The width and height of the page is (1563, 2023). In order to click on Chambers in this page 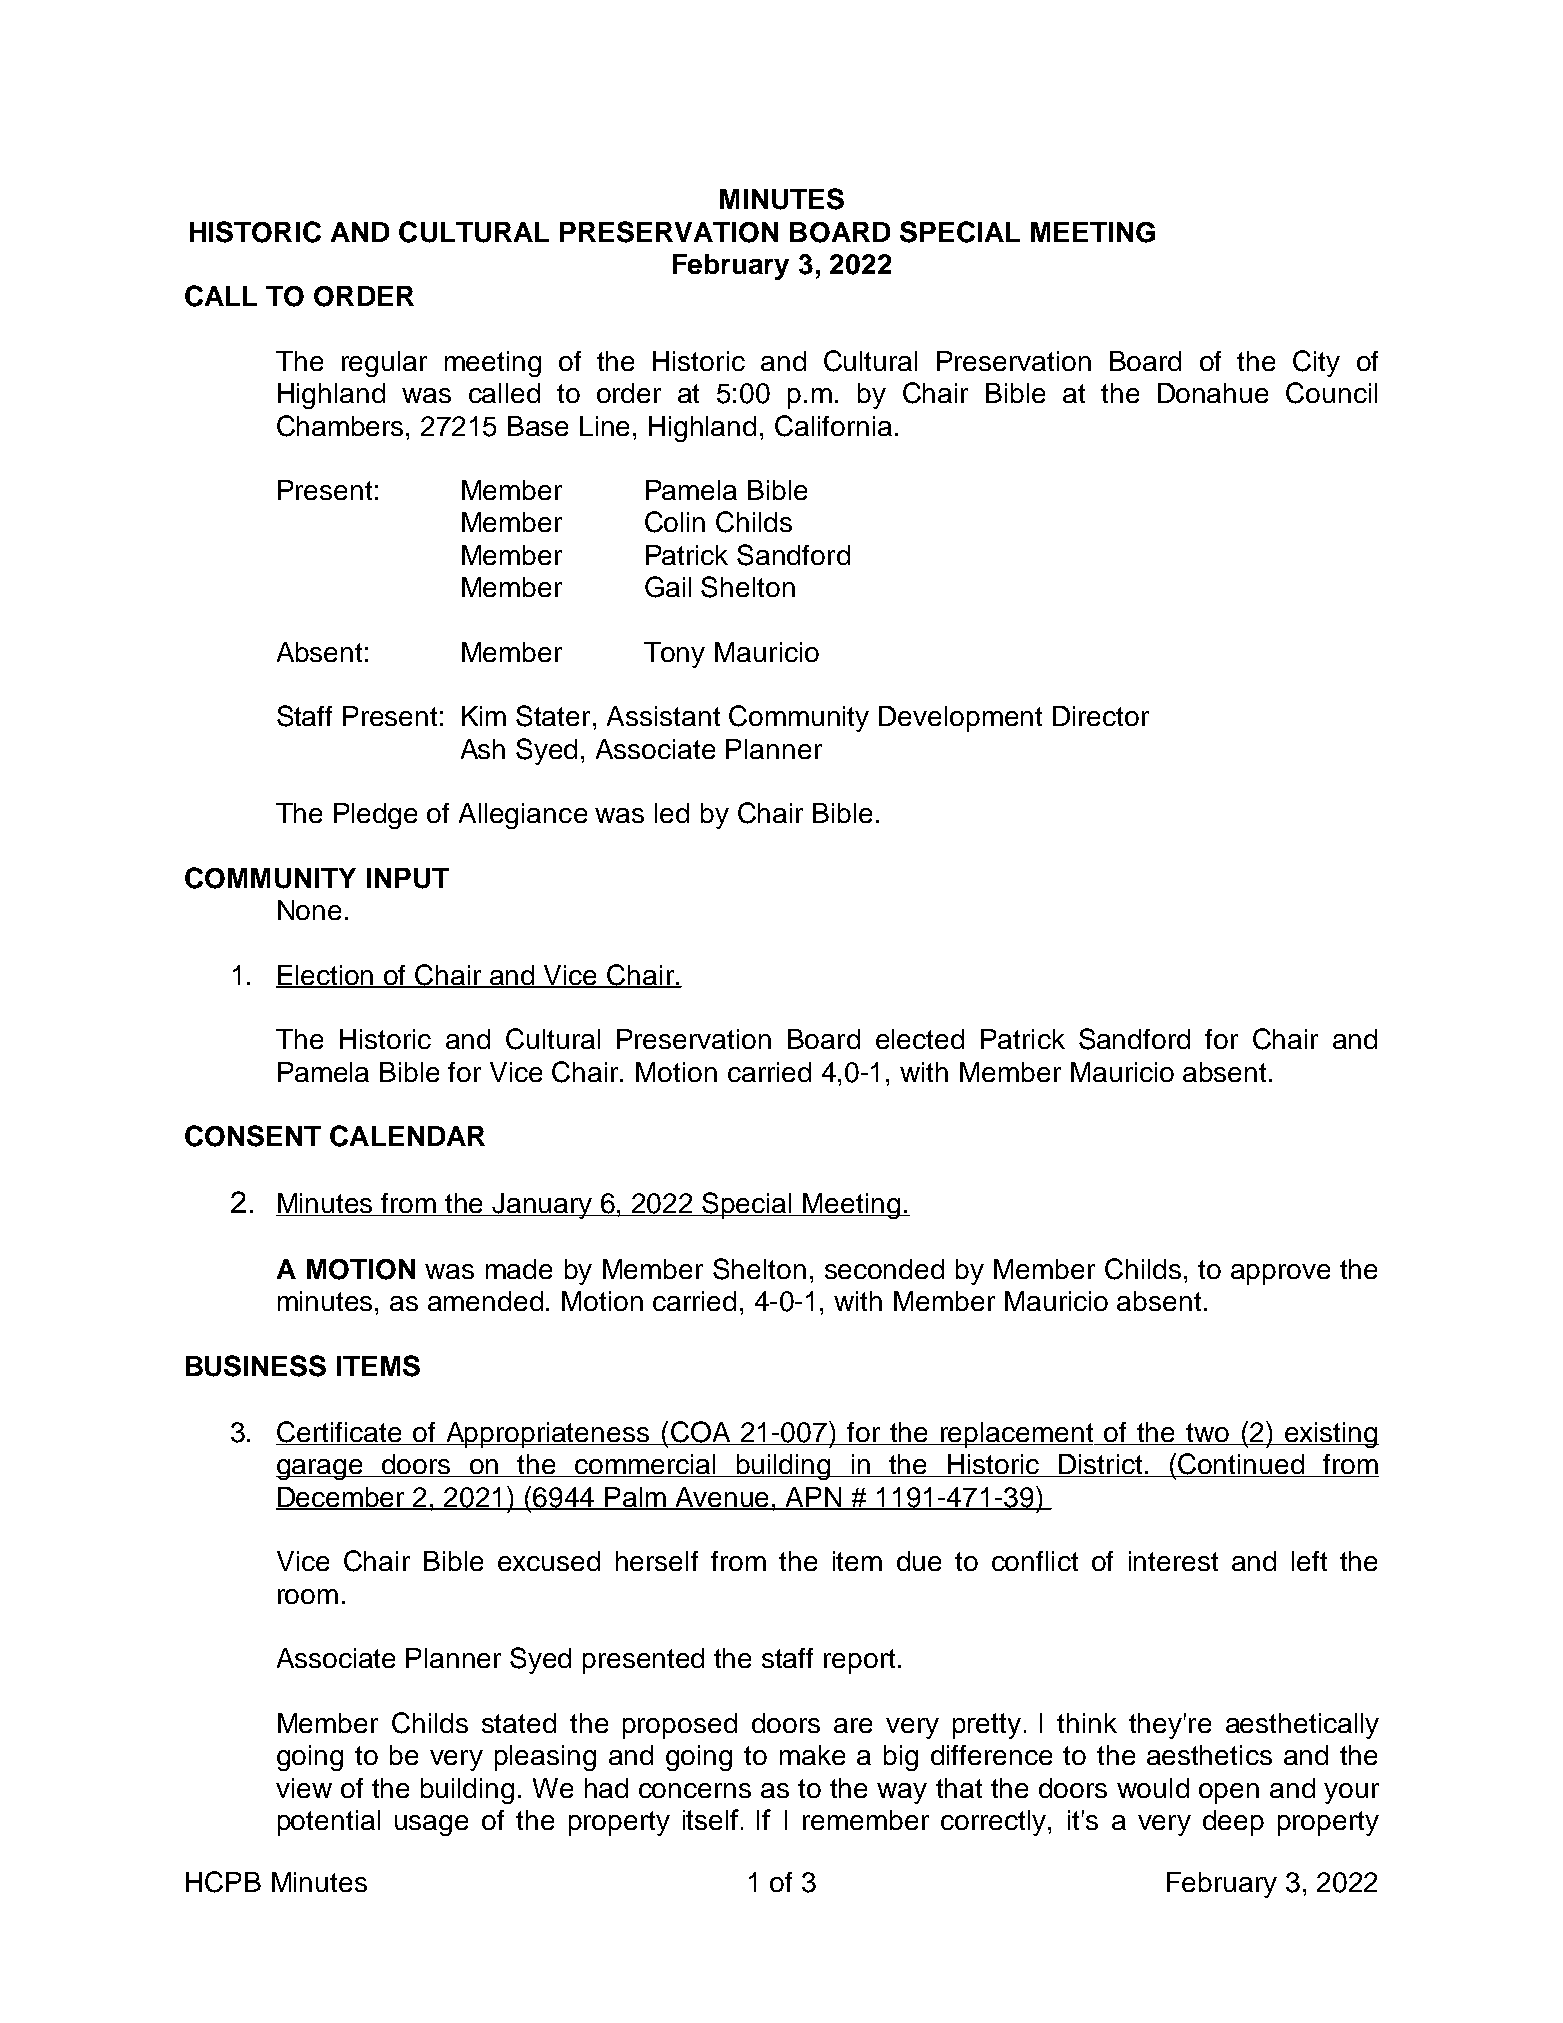, I will do `click(342, 426)`.
